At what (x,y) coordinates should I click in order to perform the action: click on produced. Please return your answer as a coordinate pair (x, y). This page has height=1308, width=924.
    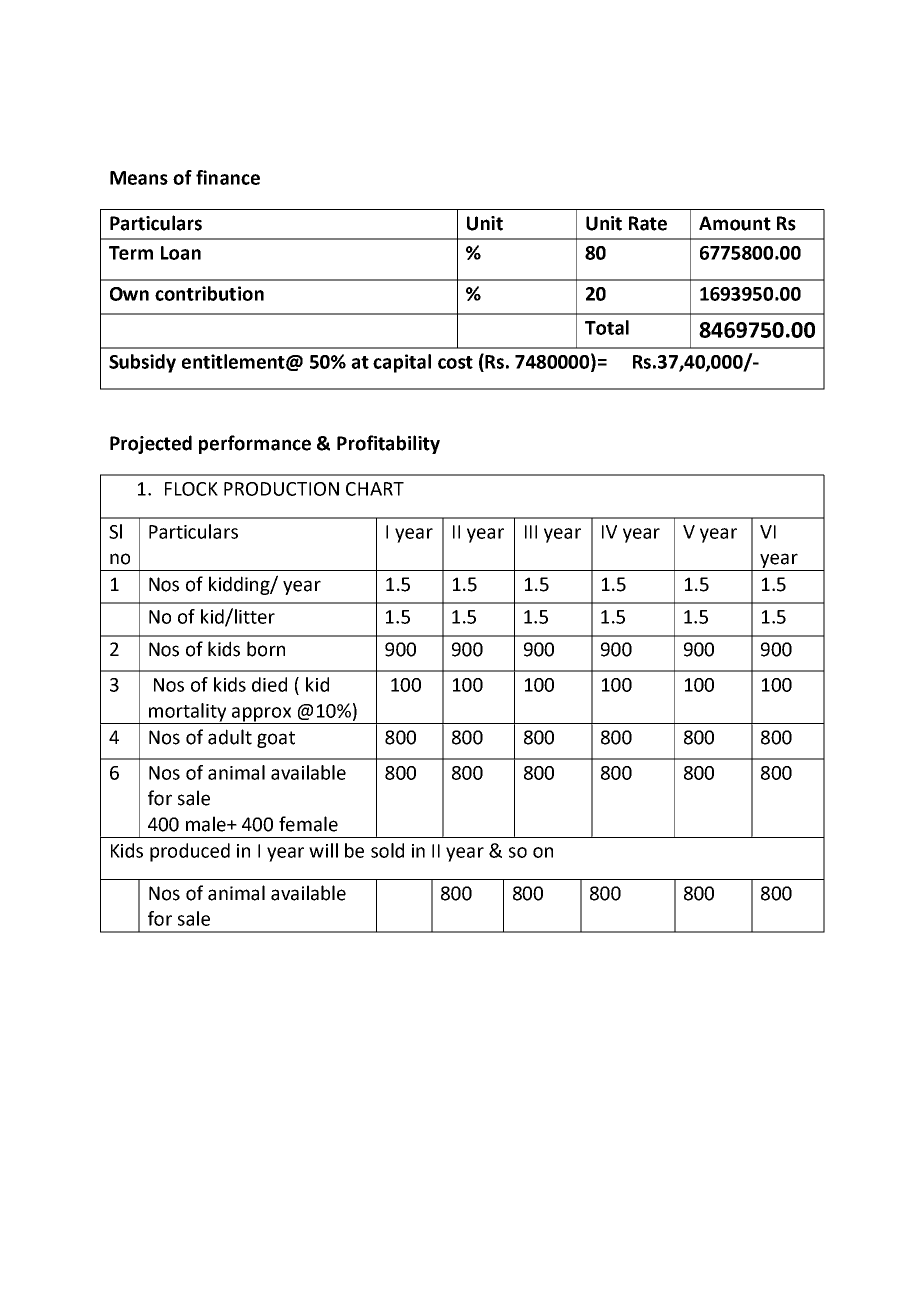
    Looking at the image, I should click on (190, 852).
